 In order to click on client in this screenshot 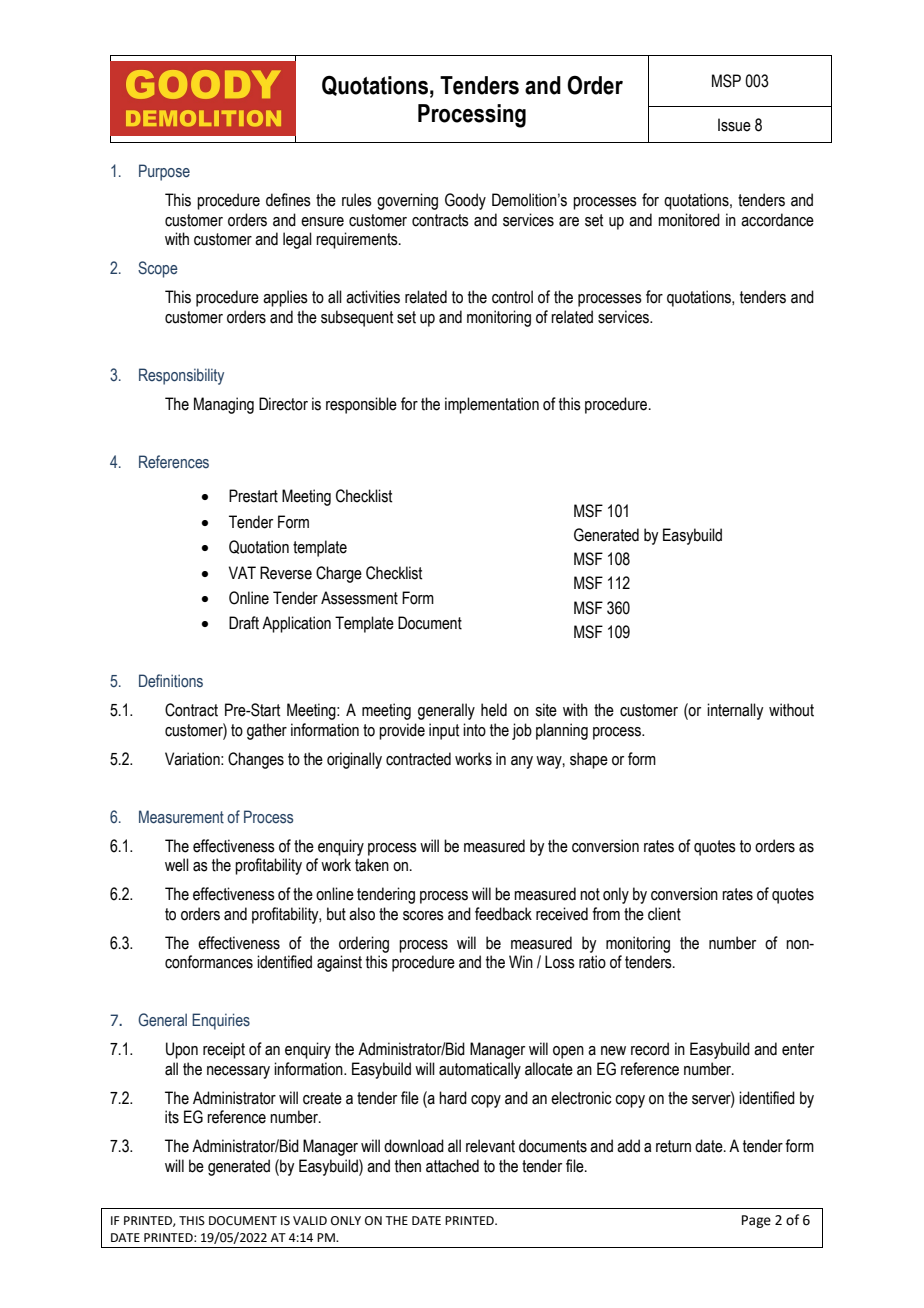, I will do `click(664, 914)`.
